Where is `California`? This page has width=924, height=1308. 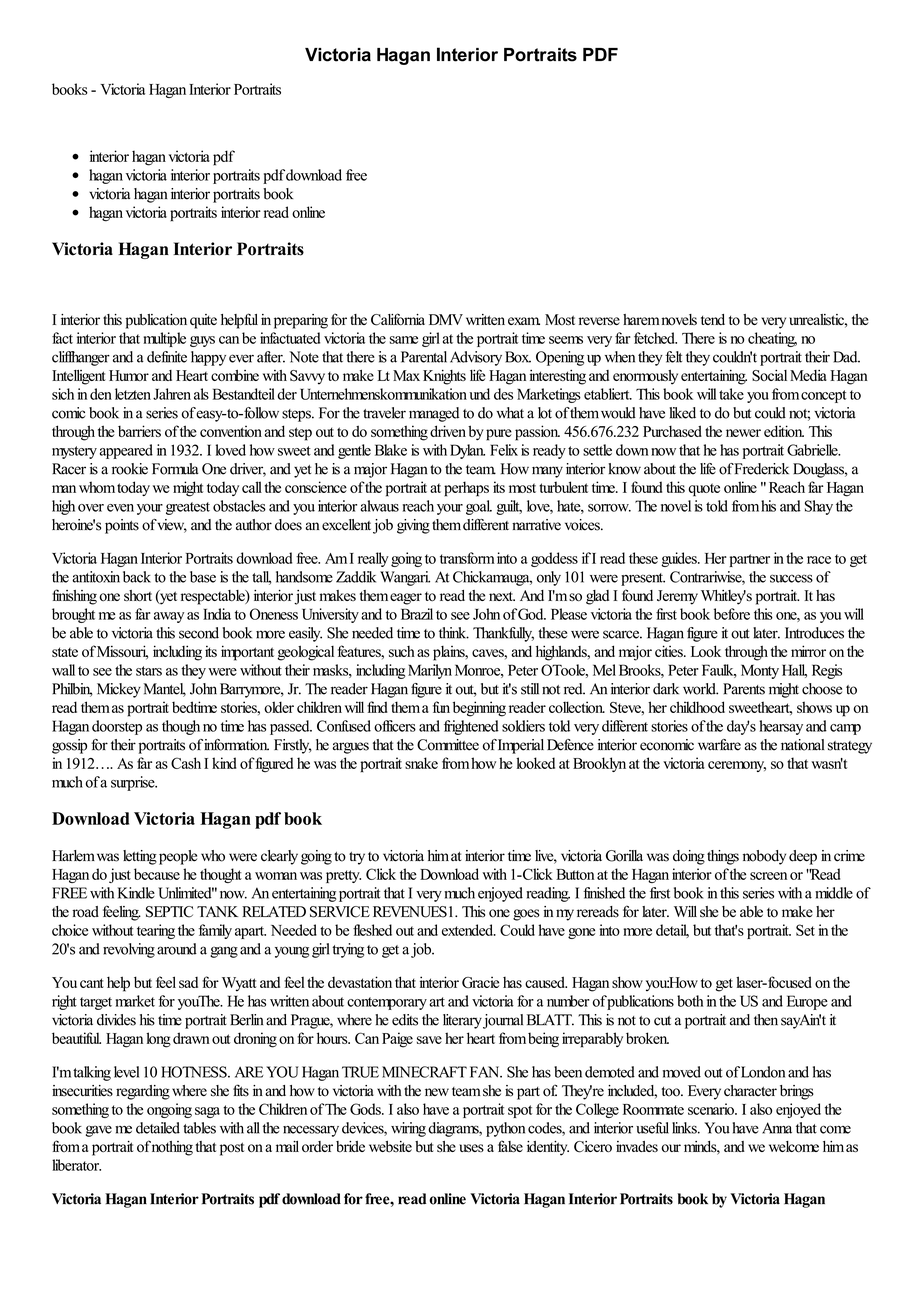 California is located at coordinates (398, 319).
